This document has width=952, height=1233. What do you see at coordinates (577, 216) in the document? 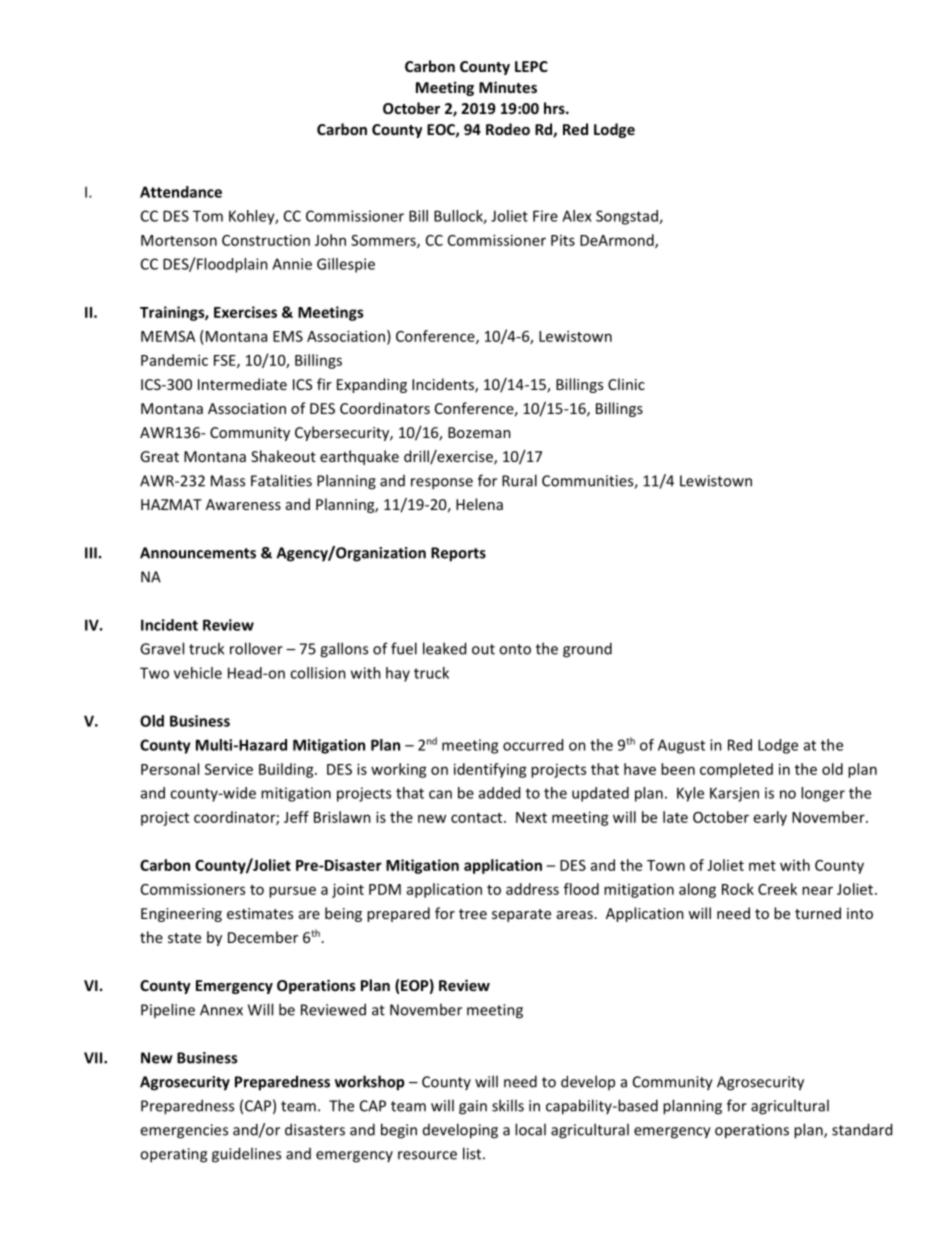
I see `Alex` at bounding box center [577, 216].
